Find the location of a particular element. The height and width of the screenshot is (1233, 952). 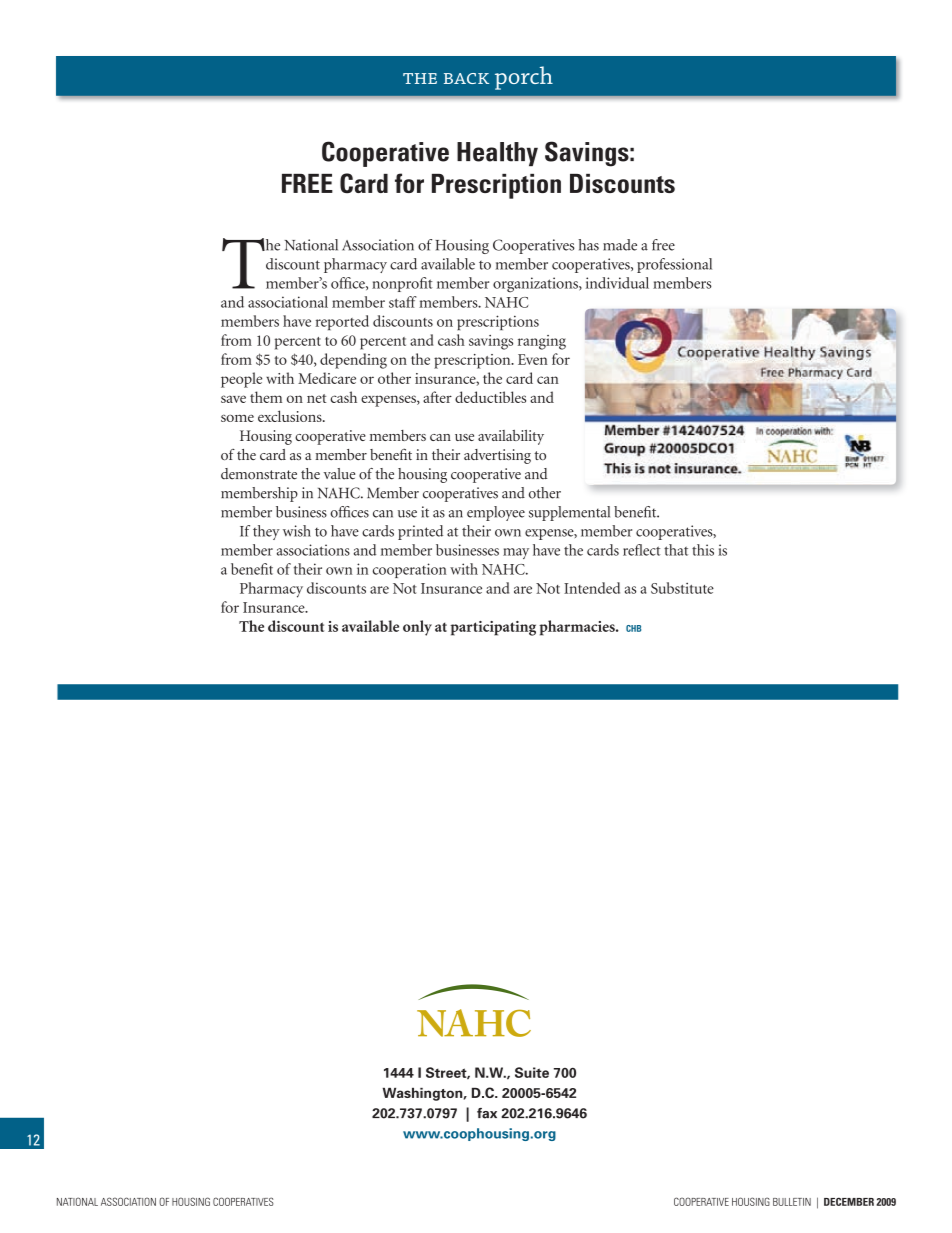

pharmacies is located at coordinates (578, 628).
